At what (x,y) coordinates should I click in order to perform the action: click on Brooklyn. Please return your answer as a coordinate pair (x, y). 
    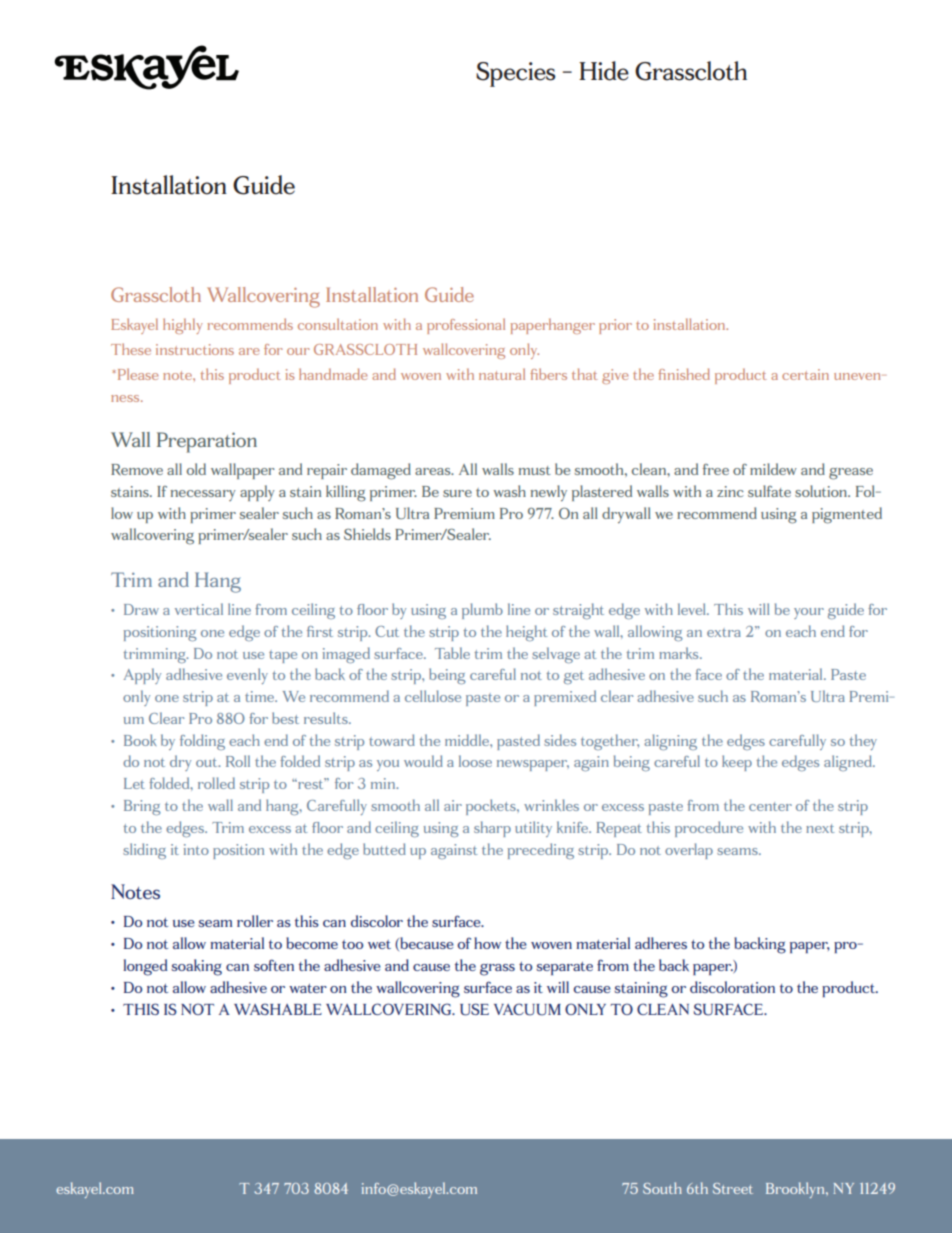
    Looking at the image, I should click on (796, 1190).
